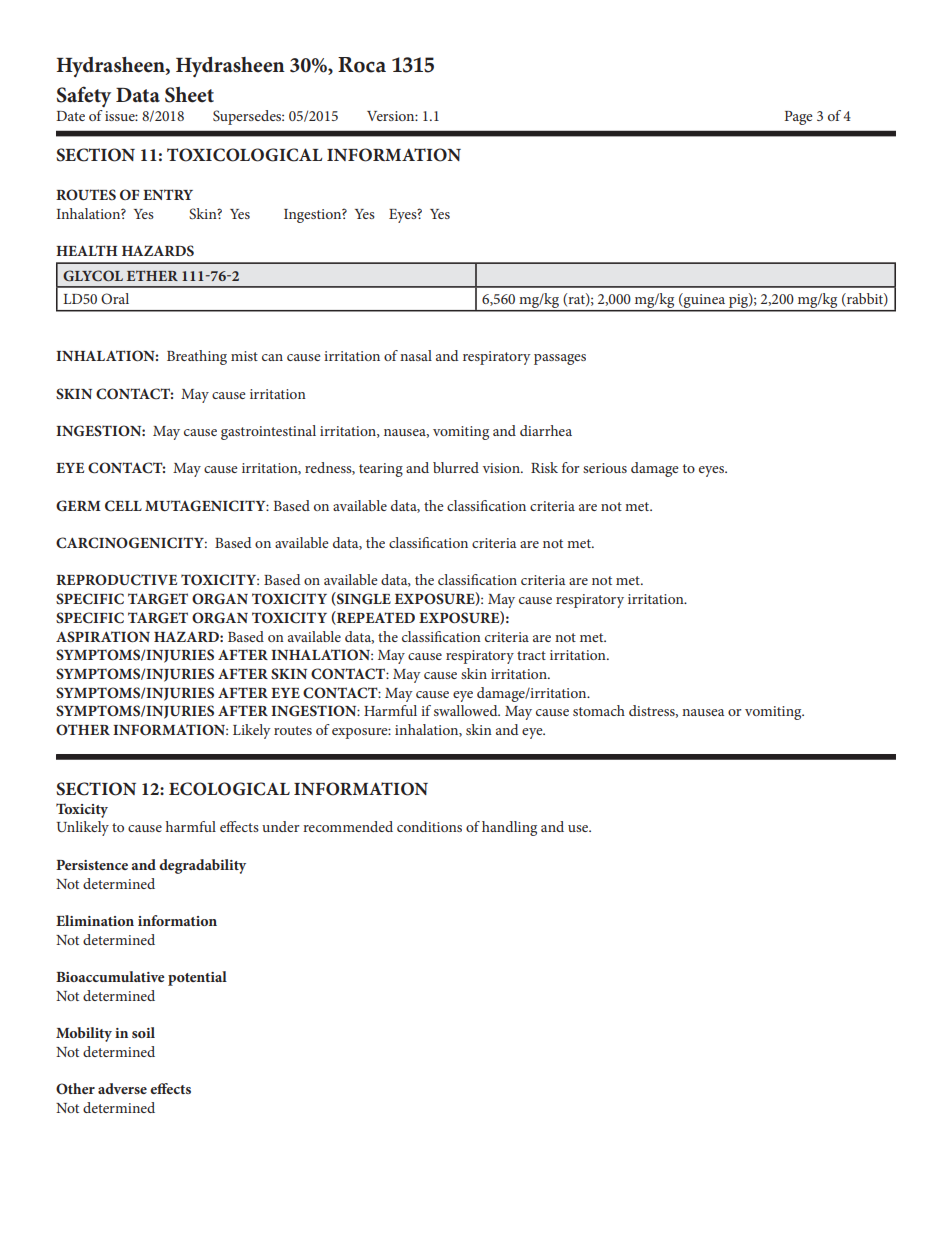 Image resolution: width=952 pixels, height=1233 pixels. What do you see at coordinates (143, 1032) in the screenshot?
I see `soil` at bounding box center [143, 1032].
